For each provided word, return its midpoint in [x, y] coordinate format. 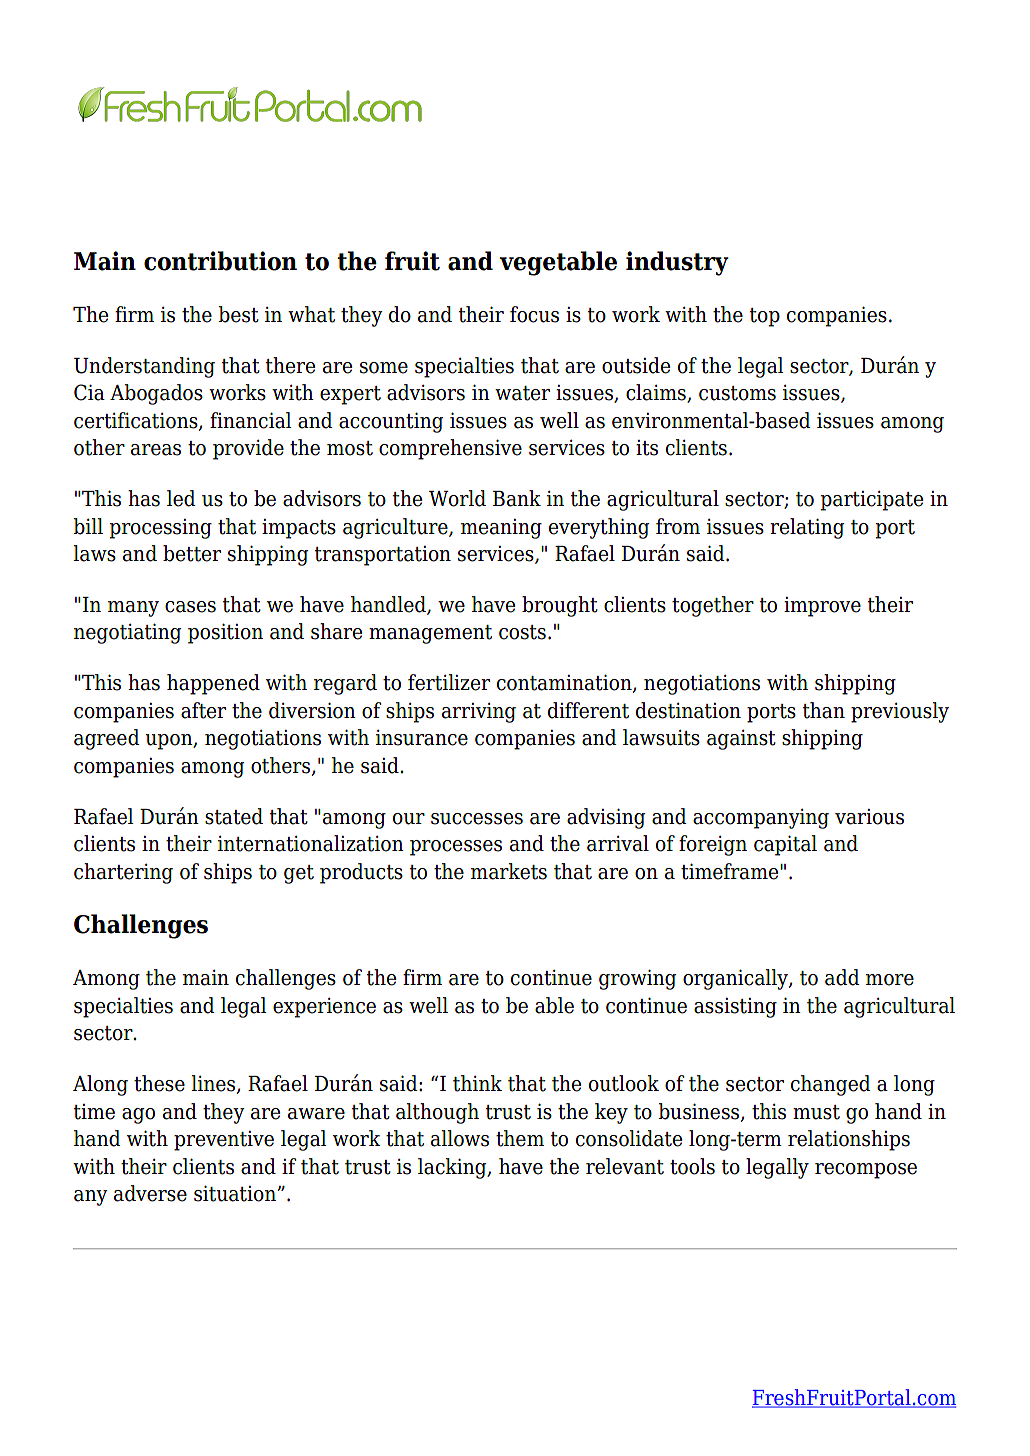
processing [161, 529]
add [842, 977]
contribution [220, 261]
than [824, 710]
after [203, 710]
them [520, 1138]
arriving [479, 713]
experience [324, 1008]
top [765, 317]
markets [509, 871]
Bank [517, 498]
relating [807, 528]
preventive [224, 1141]
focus [534, 314]
